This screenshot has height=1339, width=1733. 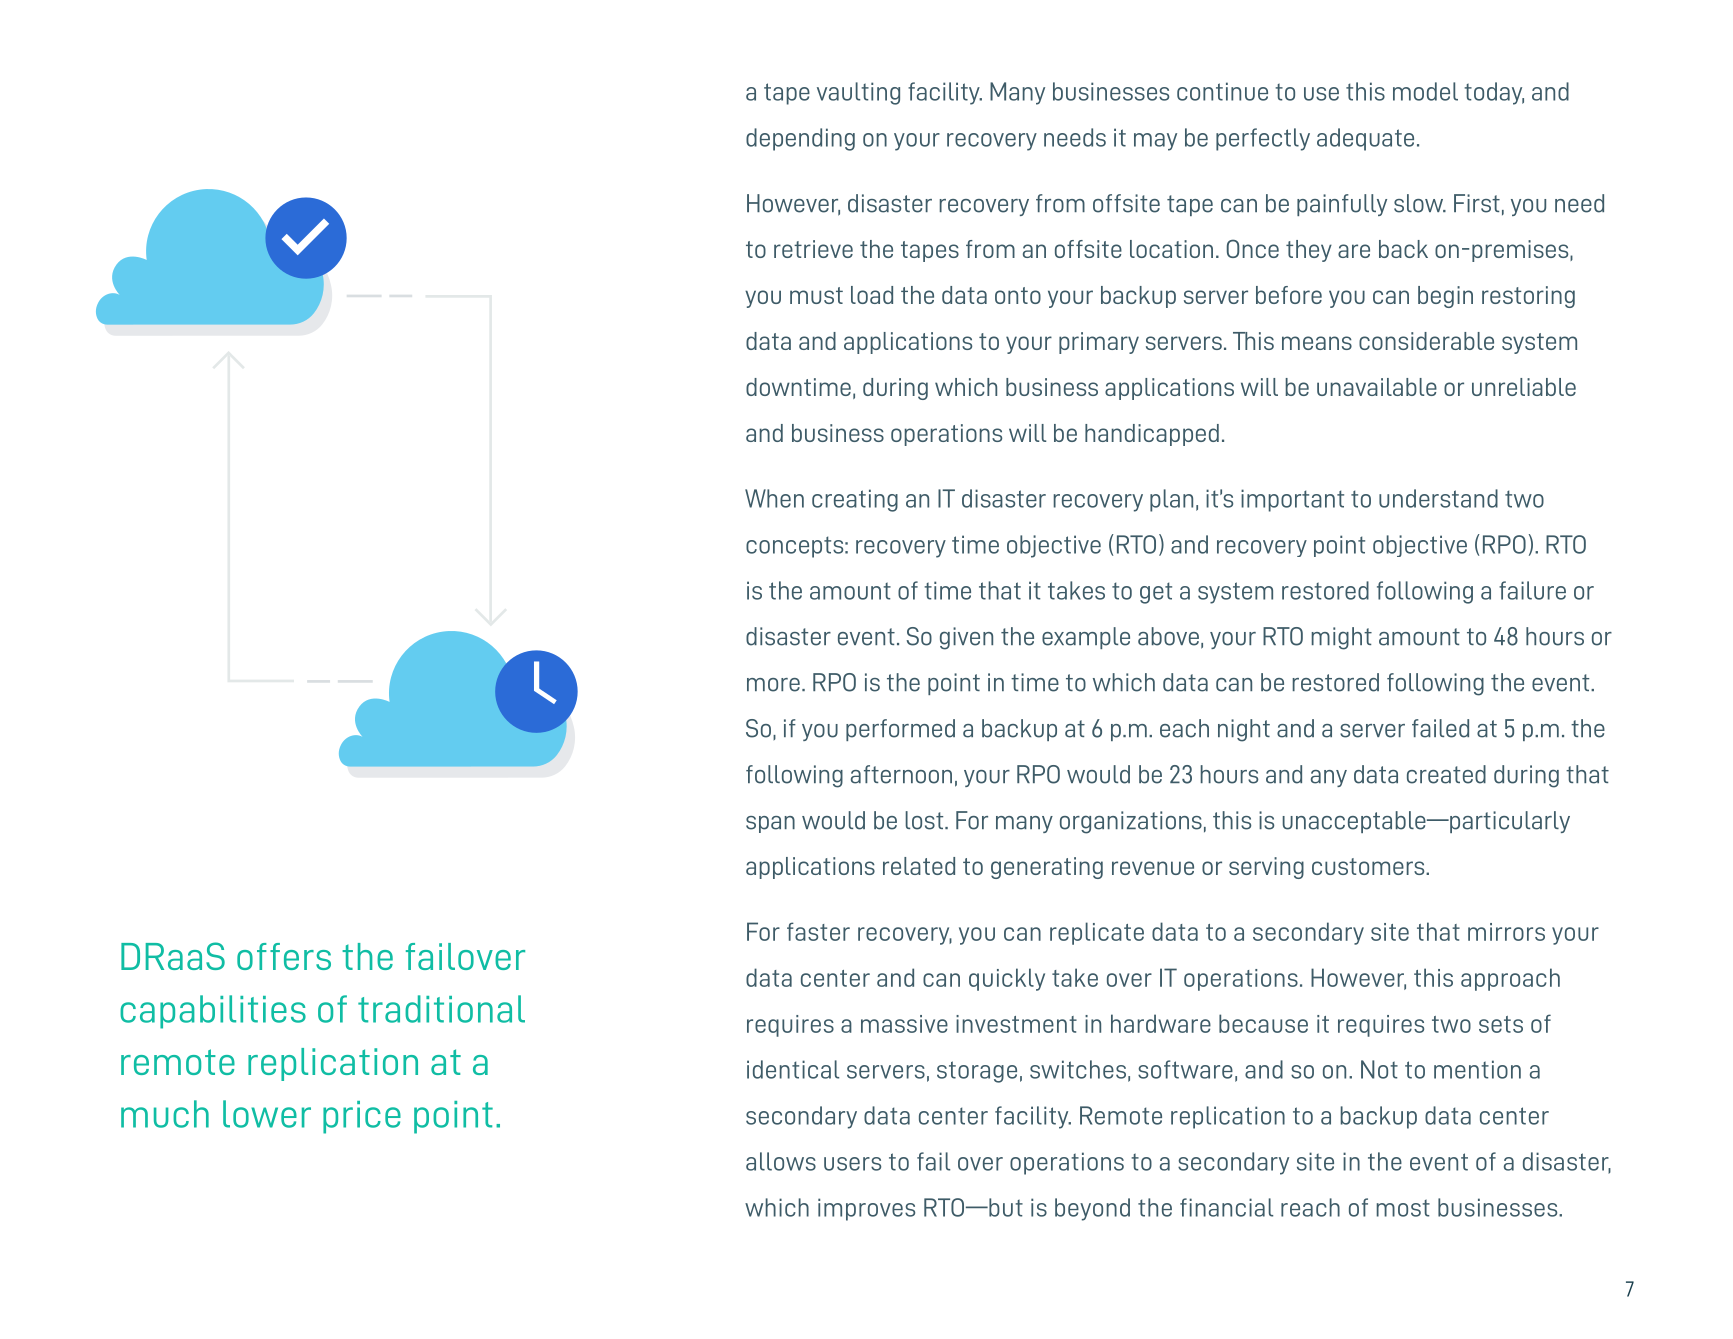 I want to click on When, so click(x=774, y=498).
